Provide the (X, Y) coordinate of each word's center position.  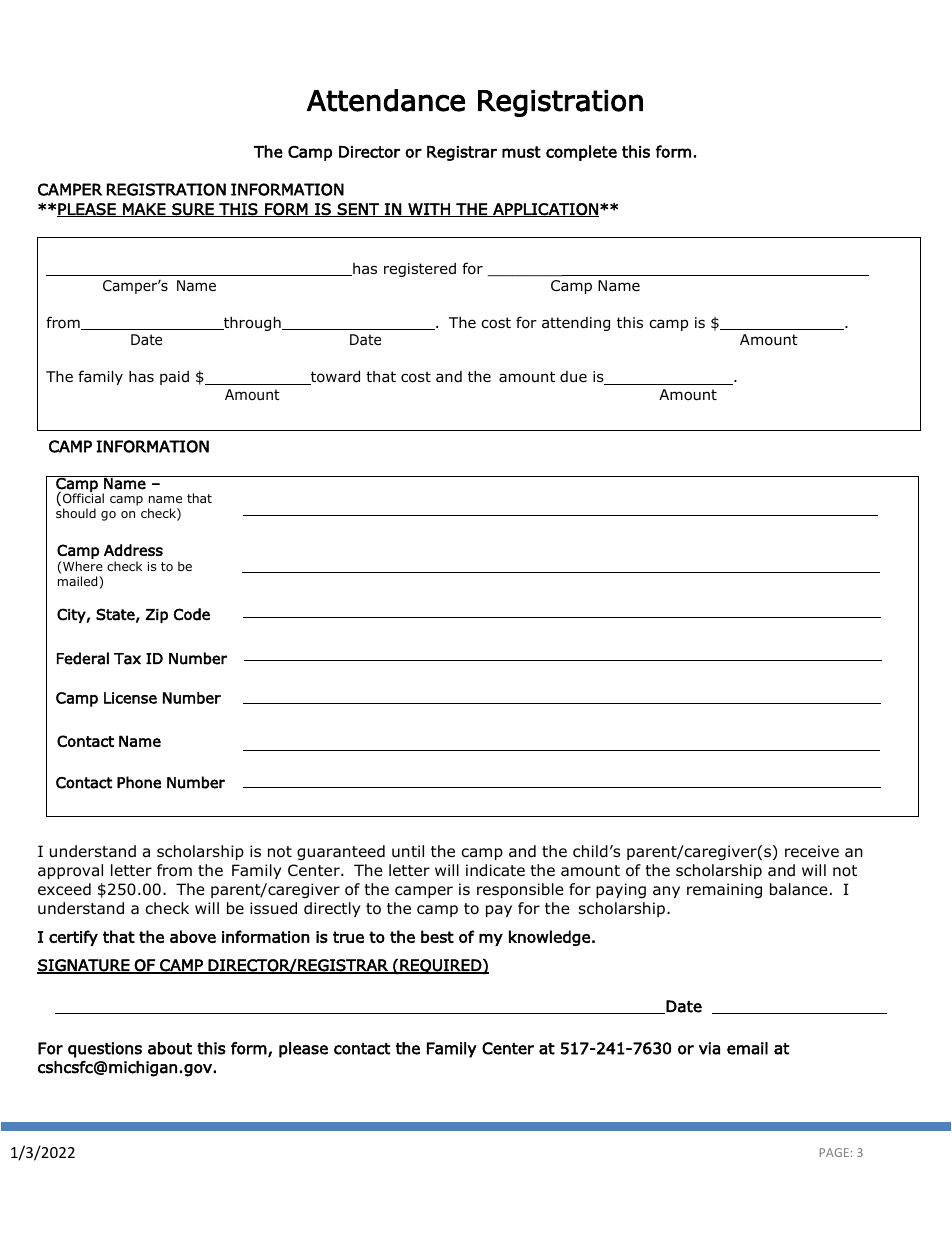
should (76, 513)
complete (581, 153)
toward (334, 377)
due (573, 377)
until (408, 851)
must (521, 152)
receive (812, 851)
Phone (139, 782)
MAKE (144, 210)
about (170, 1048)
